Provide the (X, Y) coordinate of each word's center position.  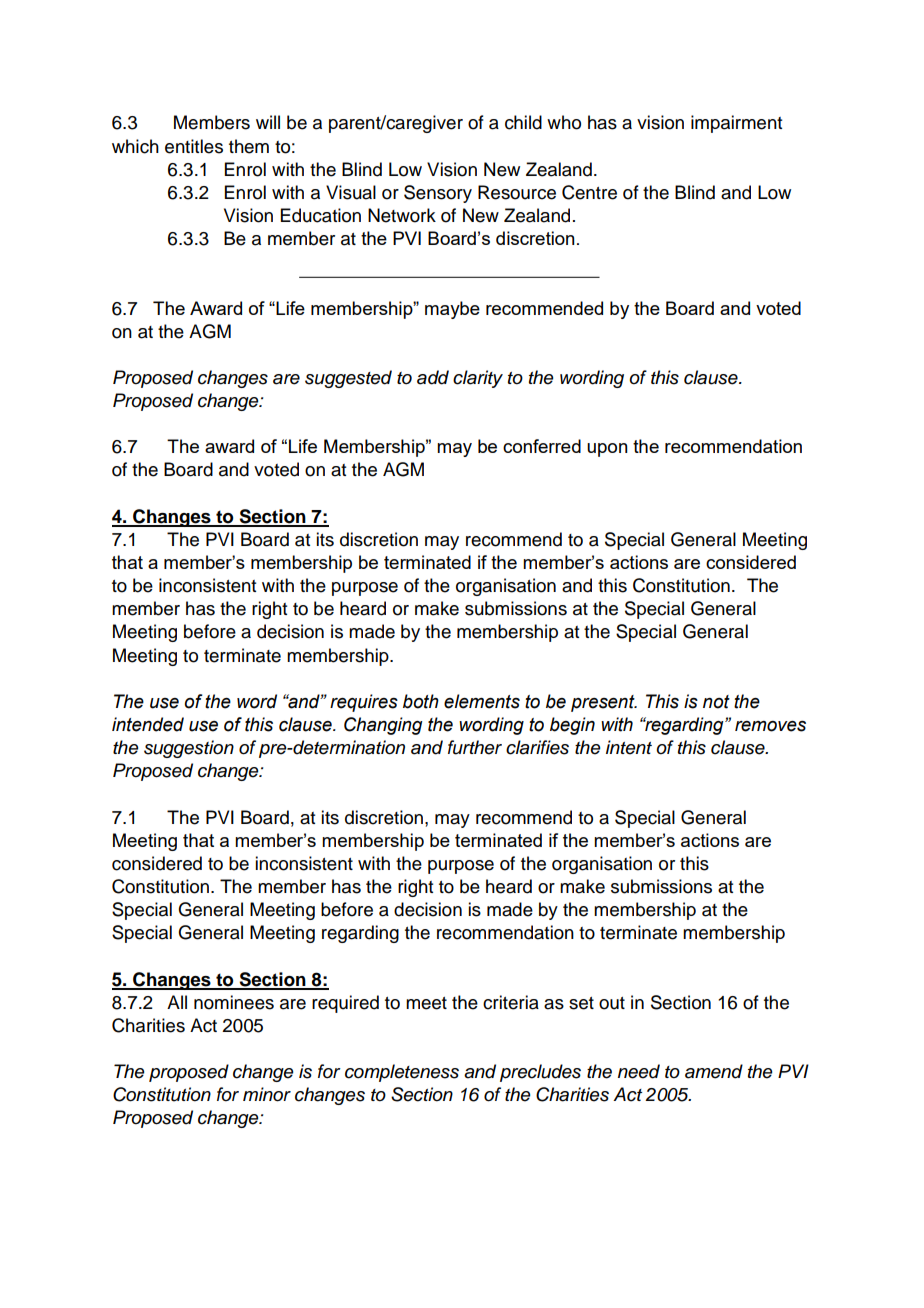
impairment (736, 124)
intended (148, 724)
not (716, 702)
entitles (194, 146)
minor (267, 1094)
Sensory (438, 194)
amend (714, 1071)
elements (482, 701)
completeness (402, 1073)
